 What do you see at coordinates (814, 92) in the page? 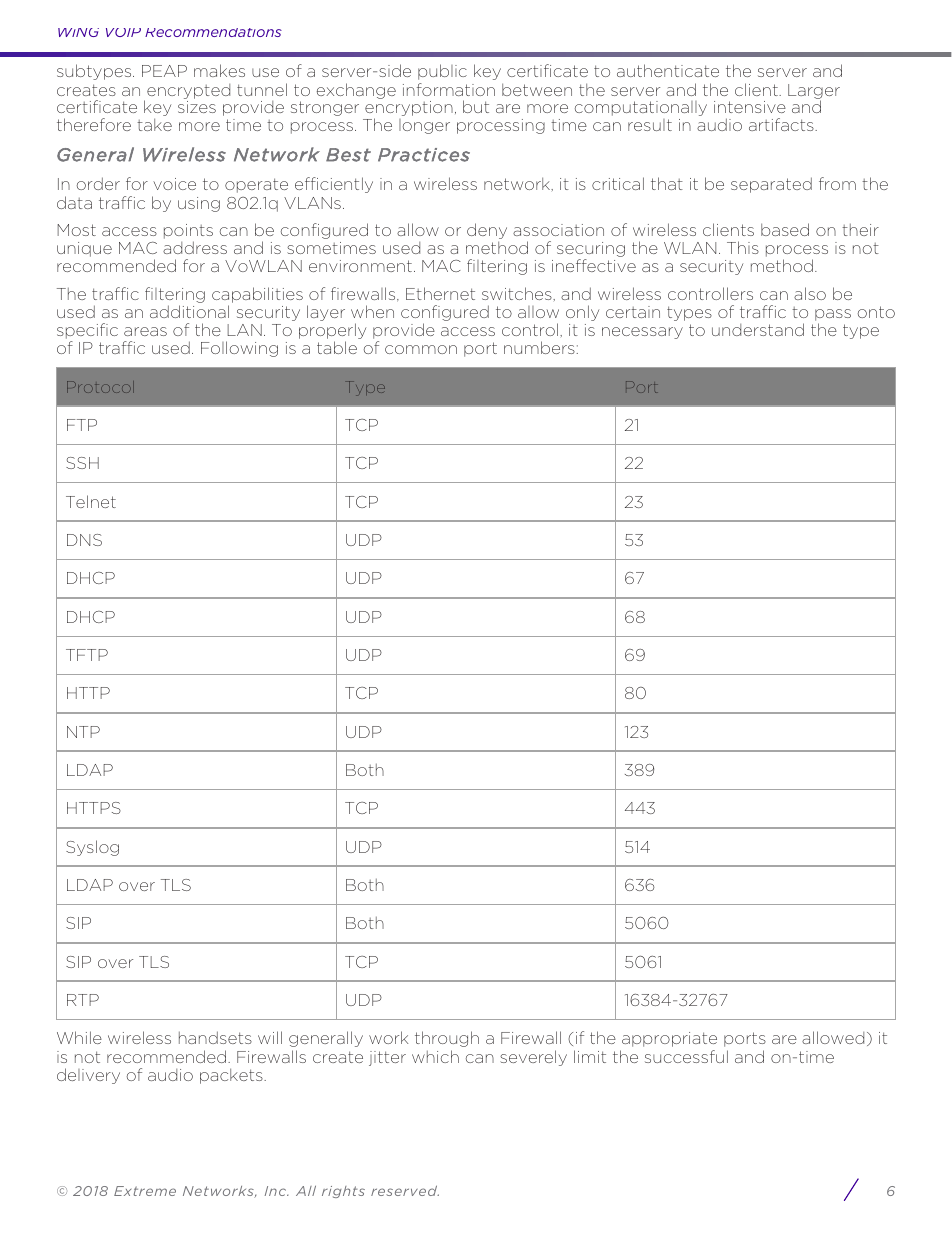
I see `Larger` at bounding box center [814, 92].
